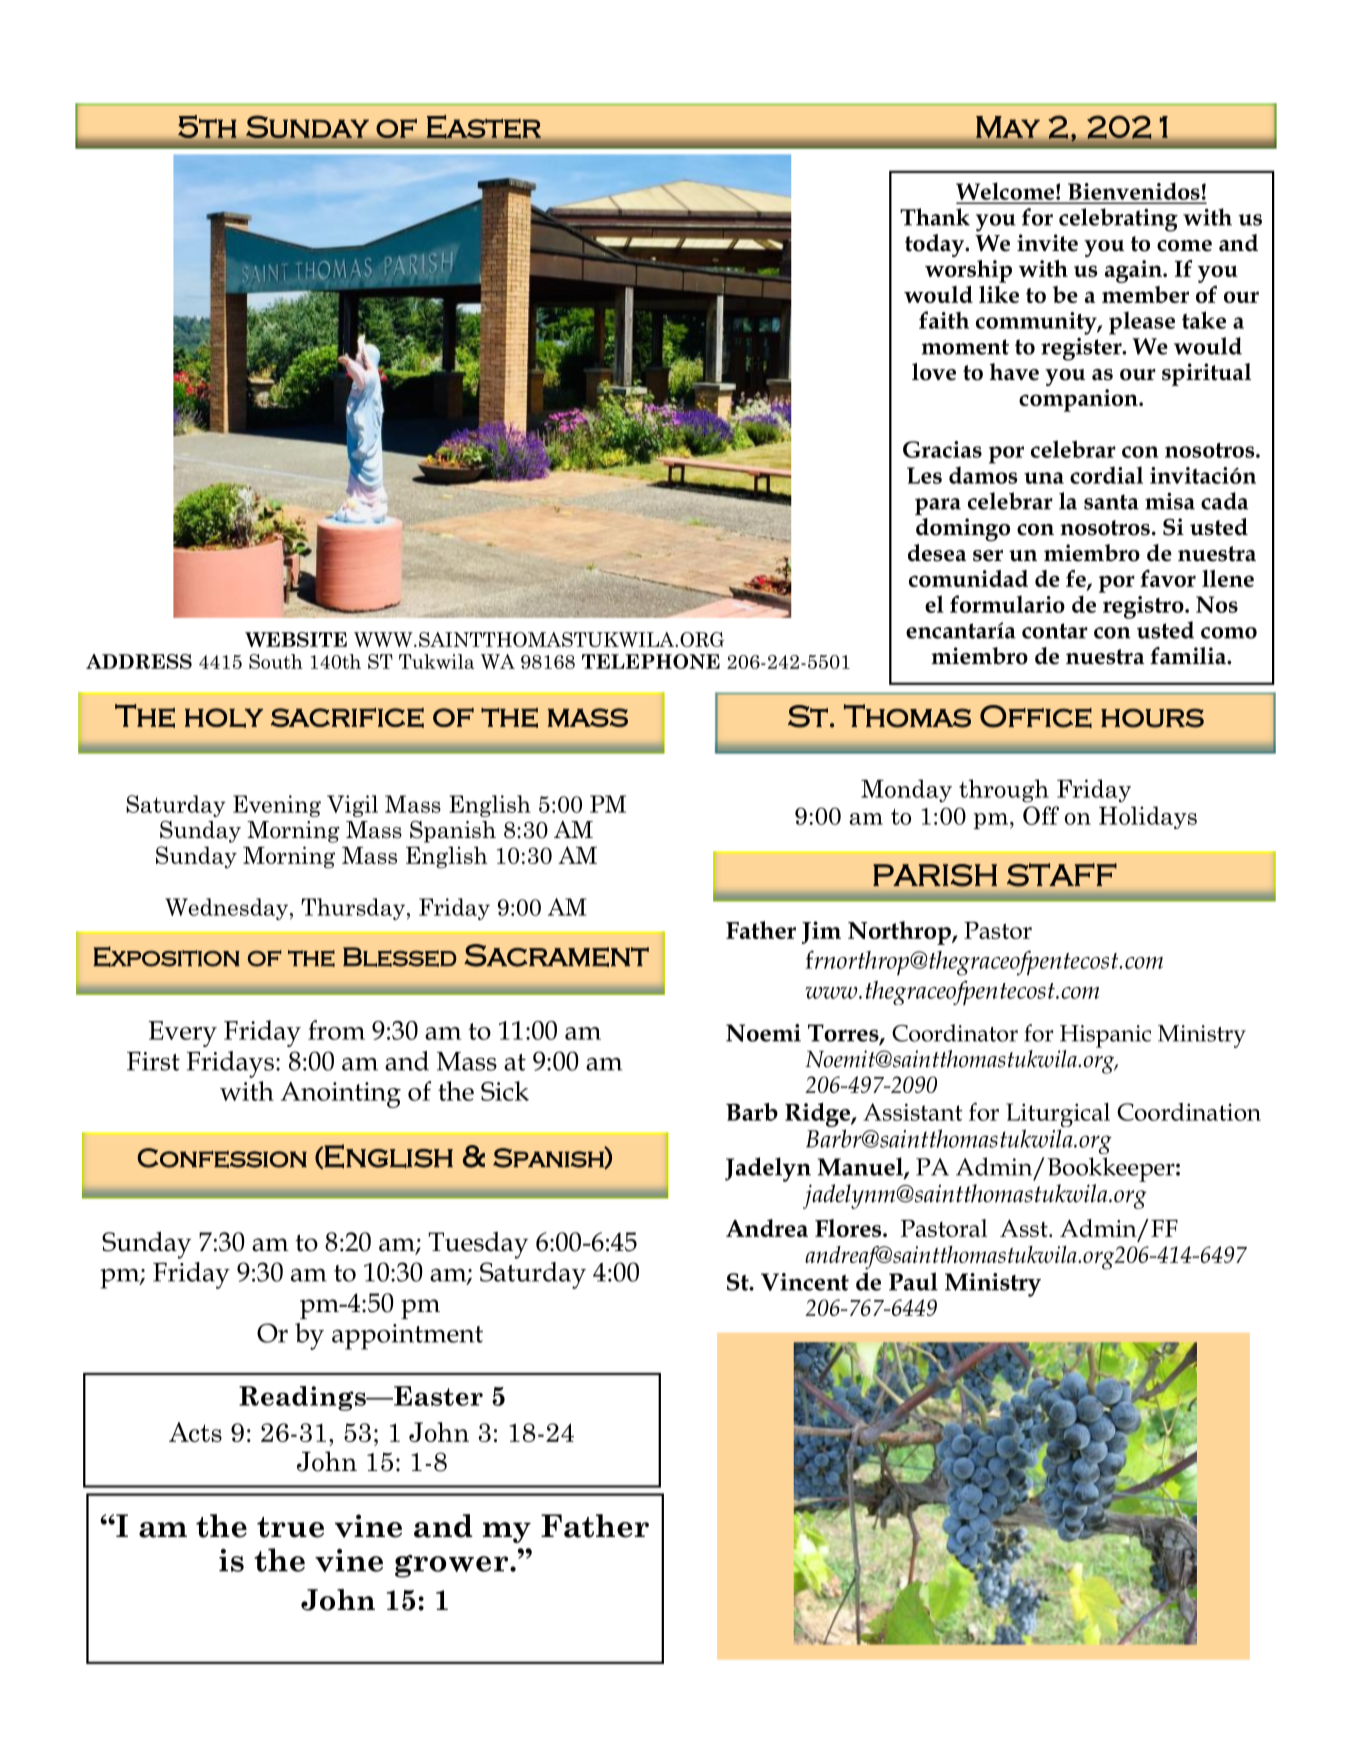 The height and width of the image is (1755, 1356). What do you see at coordinates (1062, 875) in the image?
I see `STAFF` at bounding box center [1062, 875].
